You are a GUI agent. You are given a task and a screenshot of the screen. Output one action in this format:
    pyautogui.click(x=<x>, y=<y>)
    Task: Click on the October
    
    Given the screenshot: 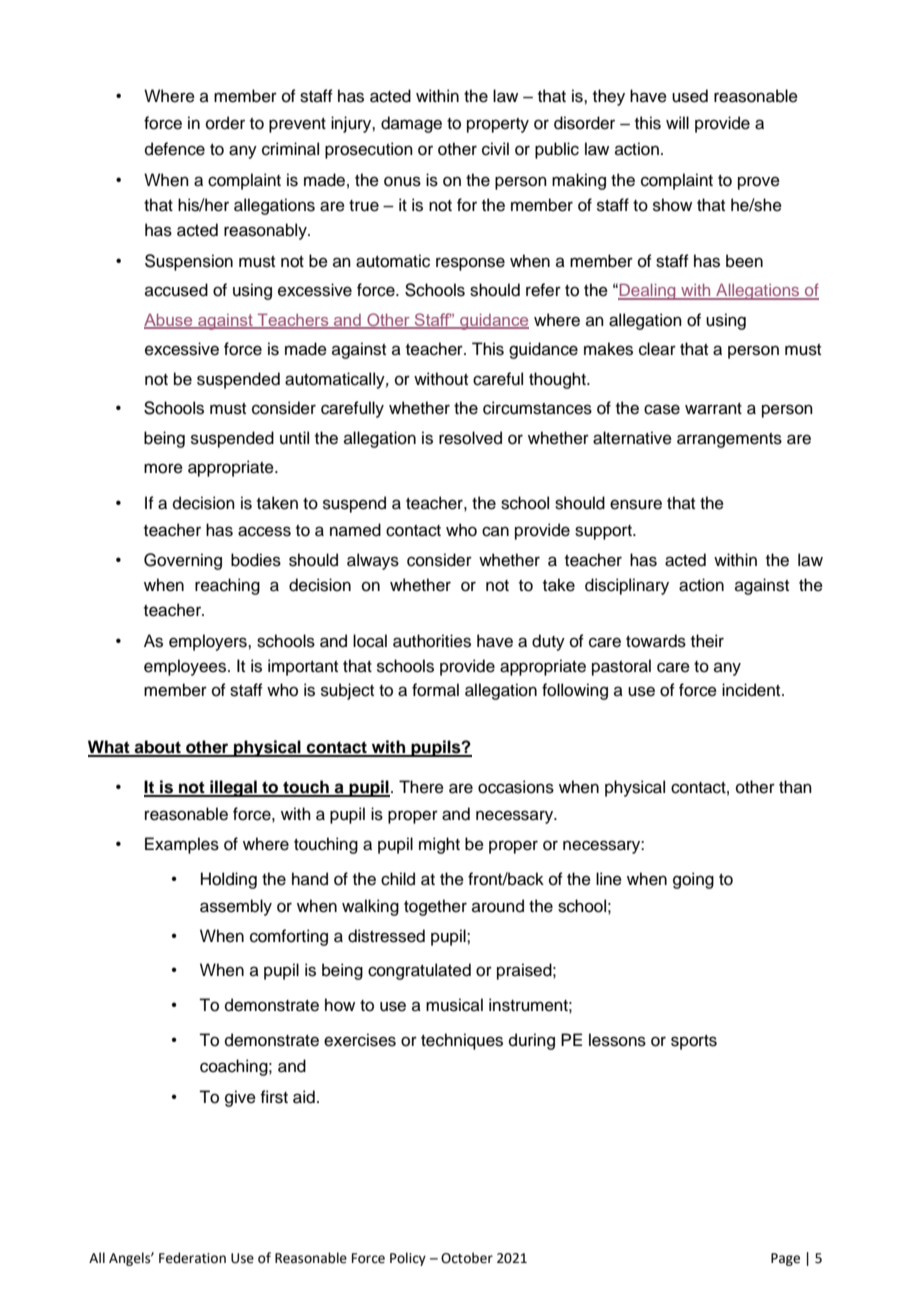 What is the action you would take?
    pyautogui.click(x=467, y=1258)
